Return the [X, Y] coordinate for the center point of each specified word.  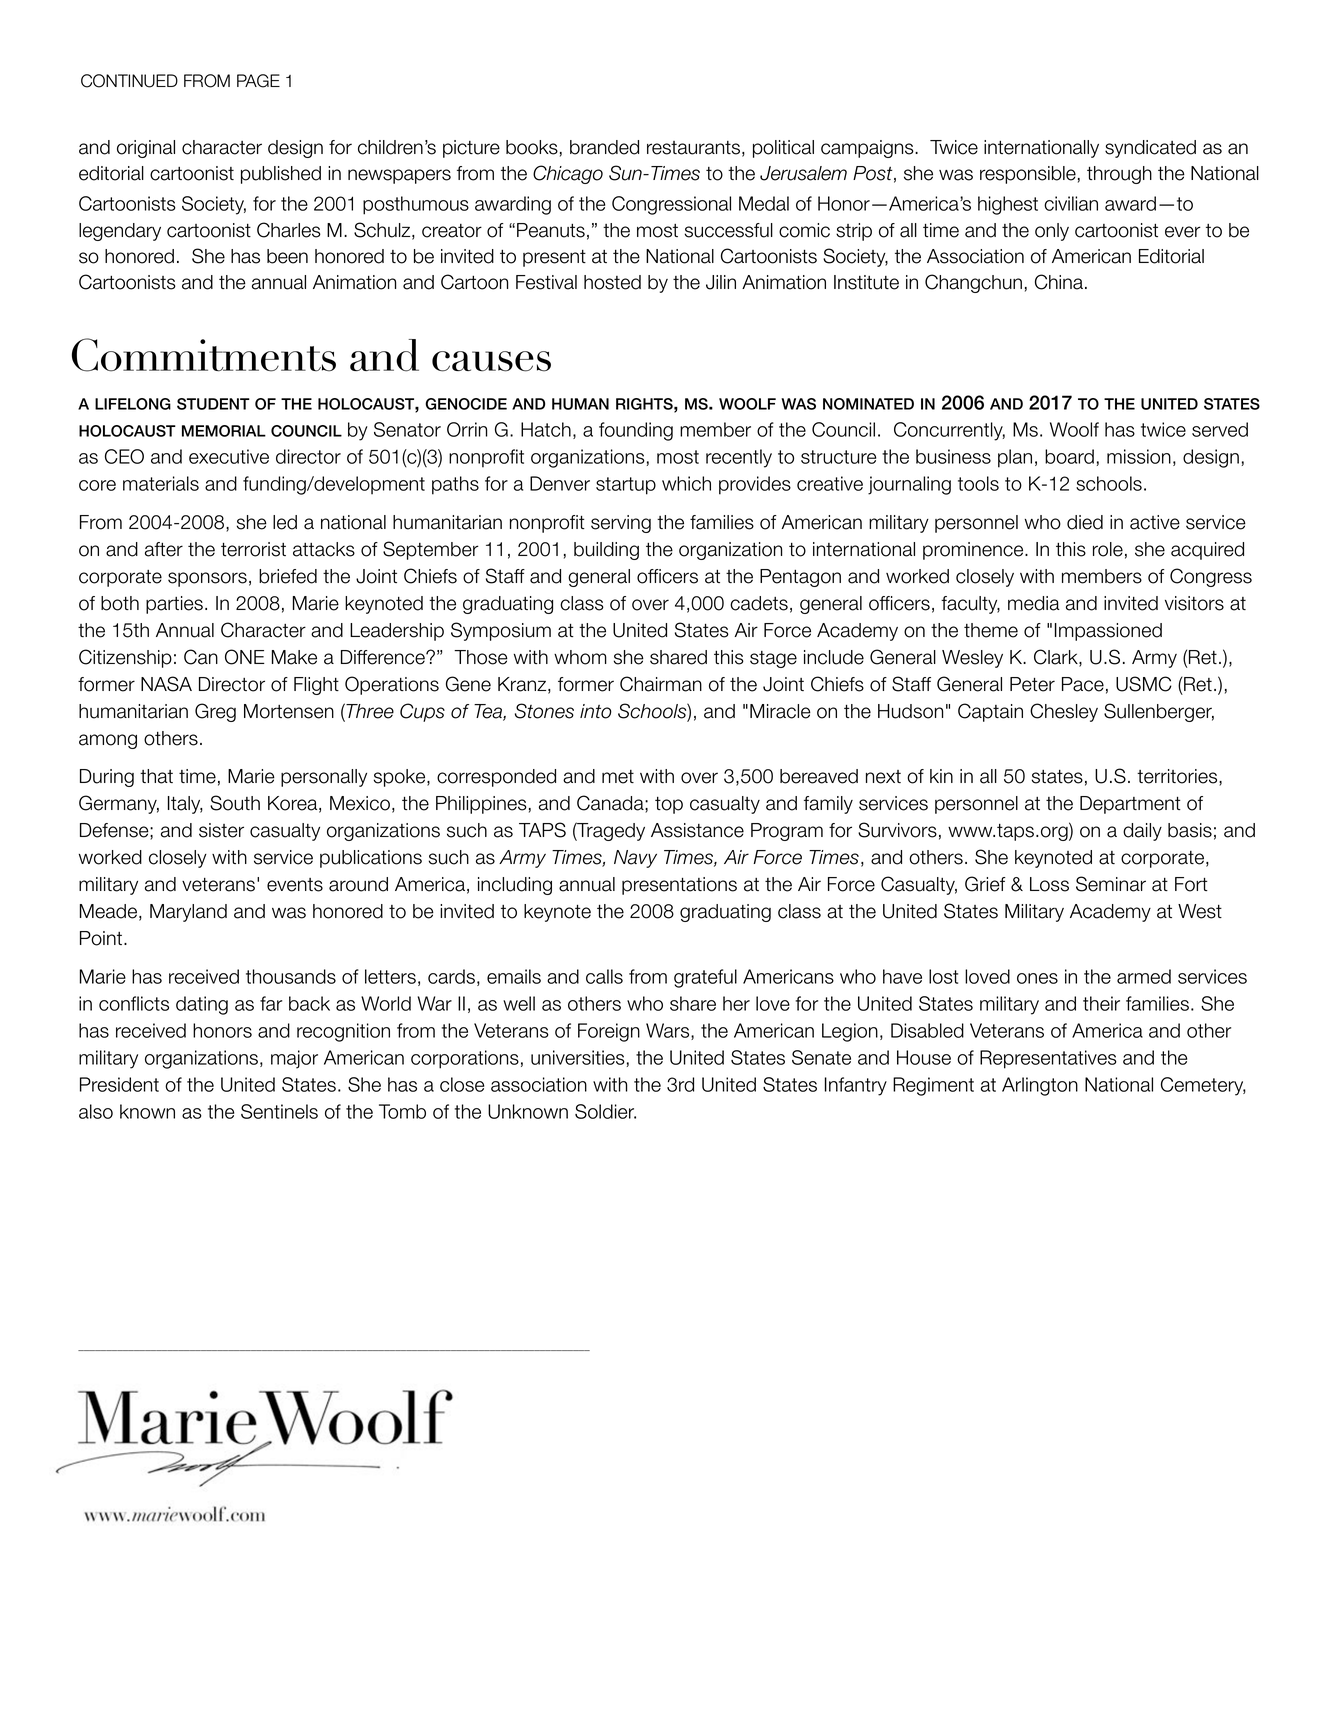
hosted [612, 282]
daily [1142, 832]
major [294, 1059]
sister [221, 830]
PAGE [258, 81]
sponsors [207, 579]
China [1059, 282]
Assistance [697, 830]
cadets [759, 603]
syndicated [1150, 149]
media [1034, 603]
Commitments [204, 355]
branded [604, 147]
